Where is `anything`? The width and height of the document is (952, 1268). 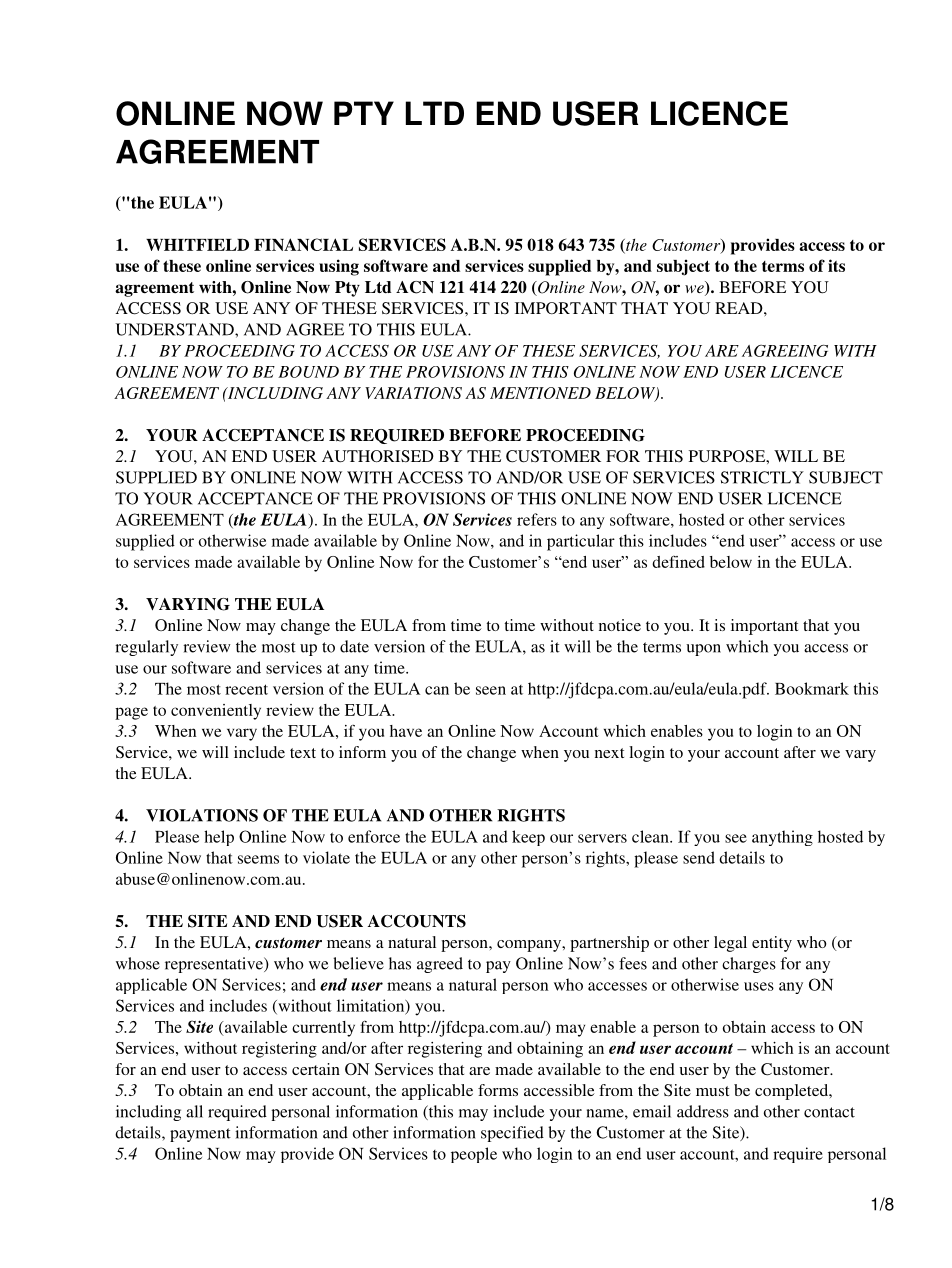 anything is located at coordinates (782, 838).
